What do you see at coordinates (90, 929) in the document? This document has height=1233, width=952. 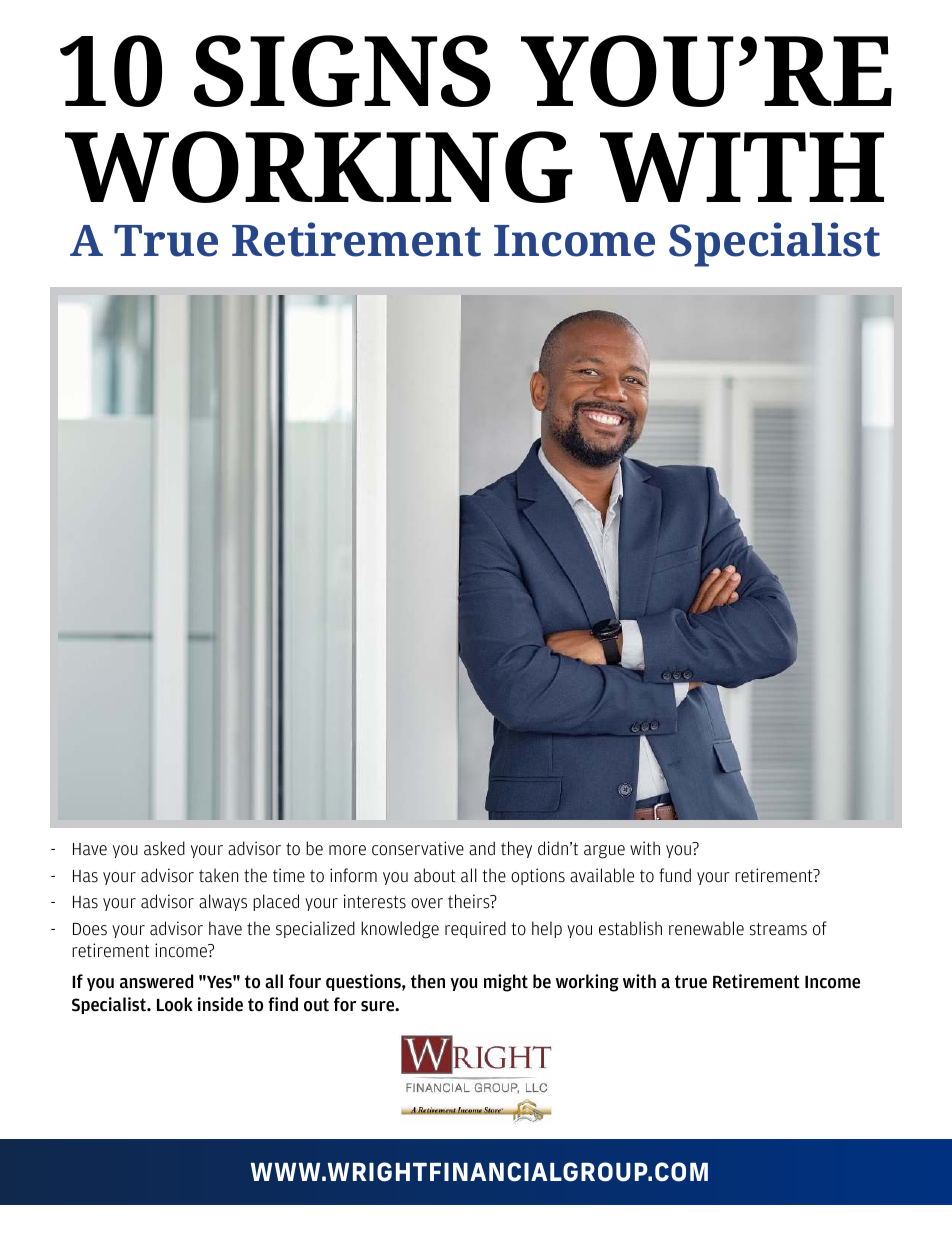 I see `Does` at bounding box center [90, 929].
